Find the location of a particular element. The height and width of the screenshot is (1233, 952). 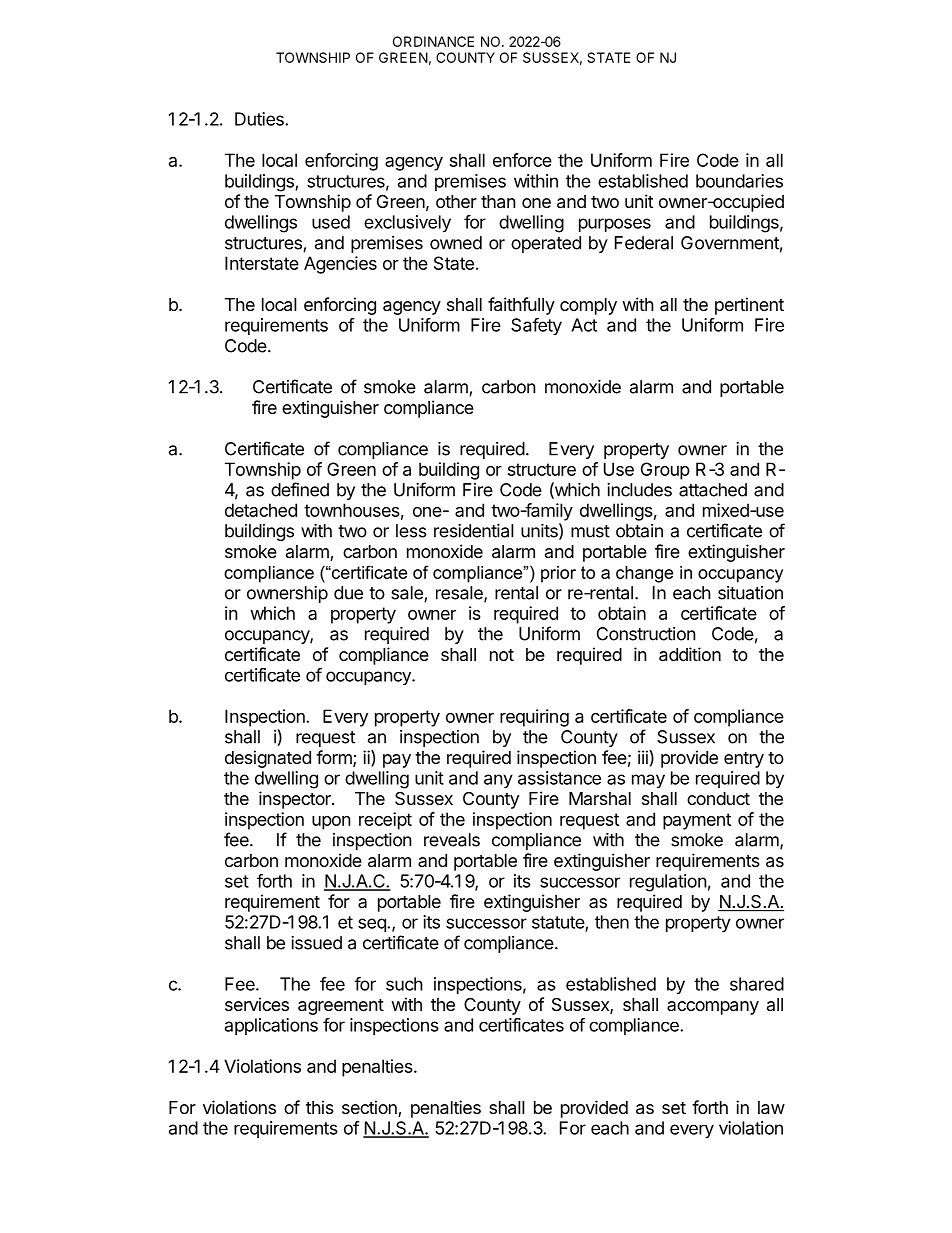

this is located at coordinates (320, 1107).
